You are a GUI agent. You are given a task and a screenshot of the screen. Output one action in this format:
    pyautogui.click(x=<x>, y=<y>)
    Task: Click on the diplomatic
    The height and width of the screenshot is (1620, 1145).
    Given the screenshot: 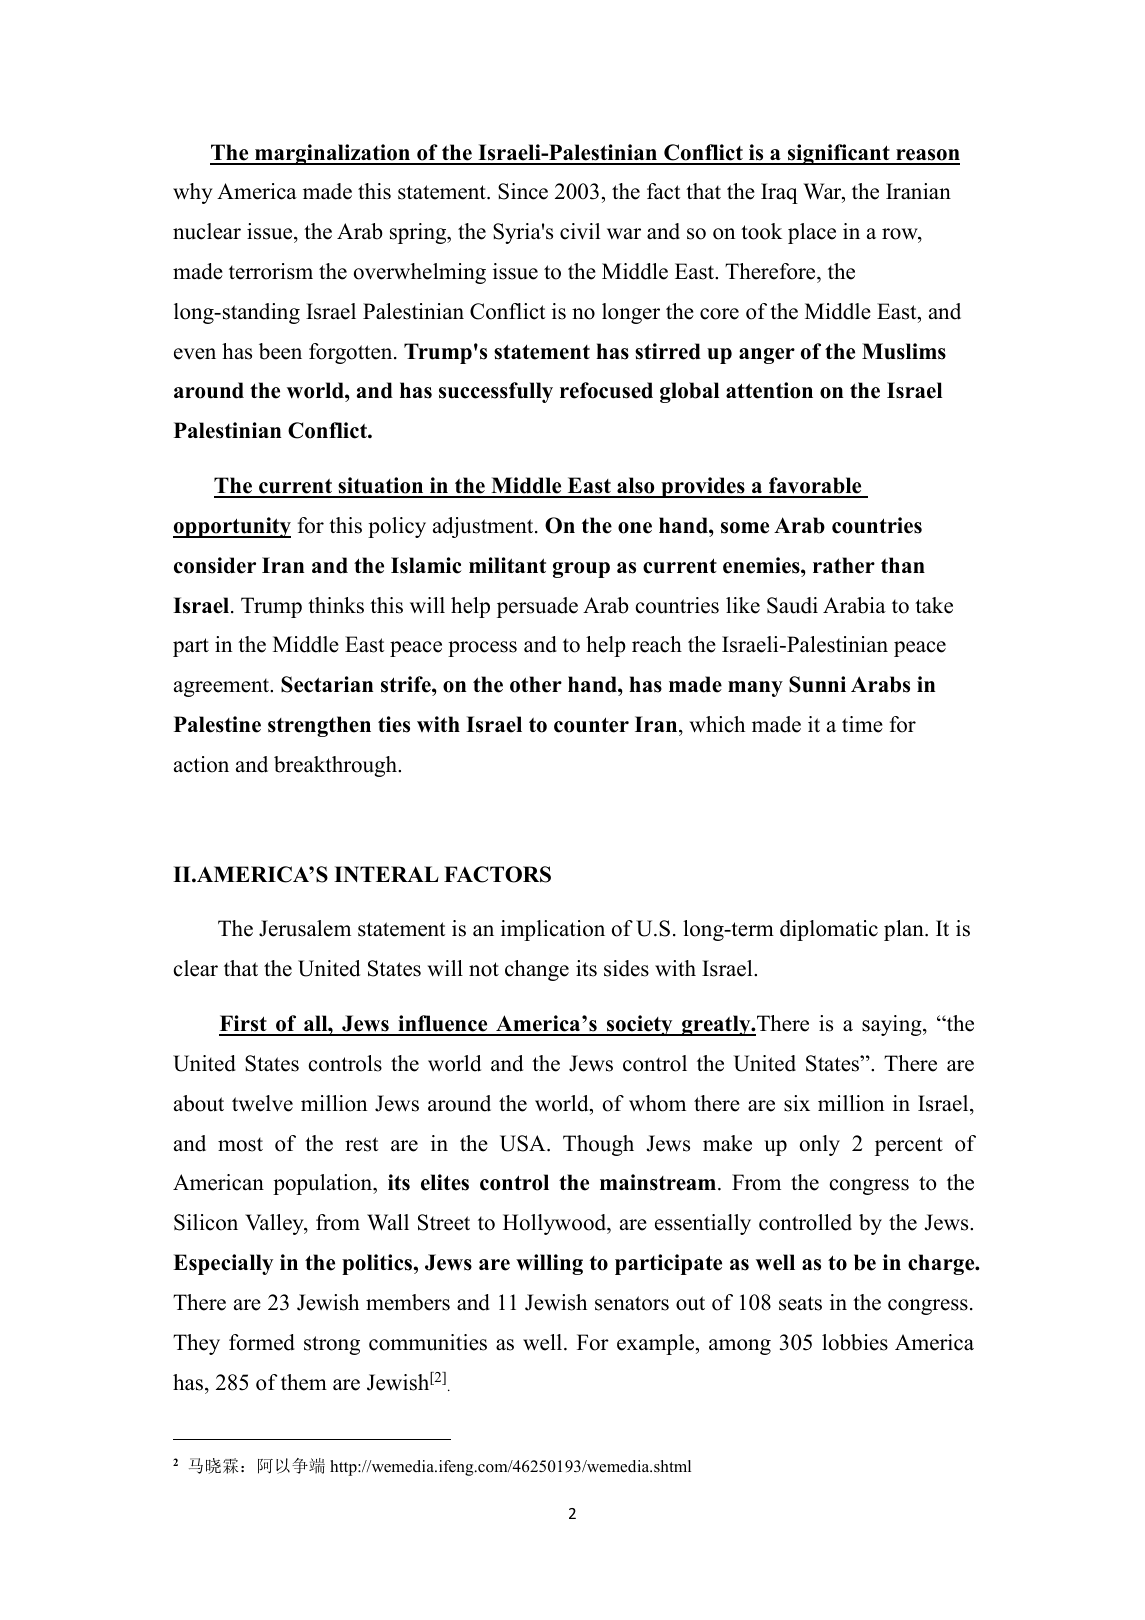 What is the action you would take?
    pyautogui.click(x=829, y=930)
